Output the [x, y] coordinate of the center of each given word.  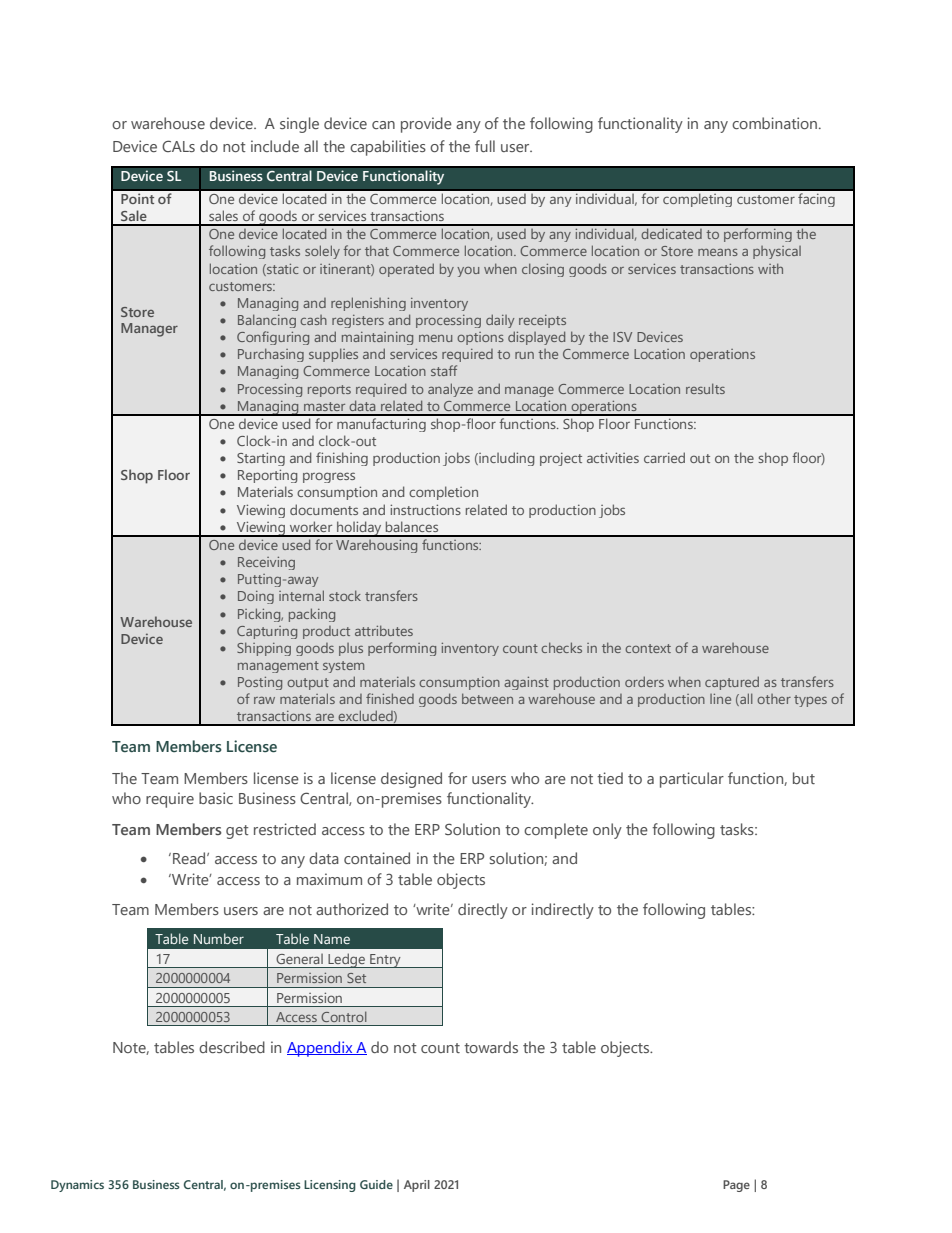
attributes [384, 630]
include [275, 146]
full [485, 146]
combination [776, 123]
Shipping [264, 649]
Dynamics [77, 1186]
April [417, 1186]
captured [732, 683]
